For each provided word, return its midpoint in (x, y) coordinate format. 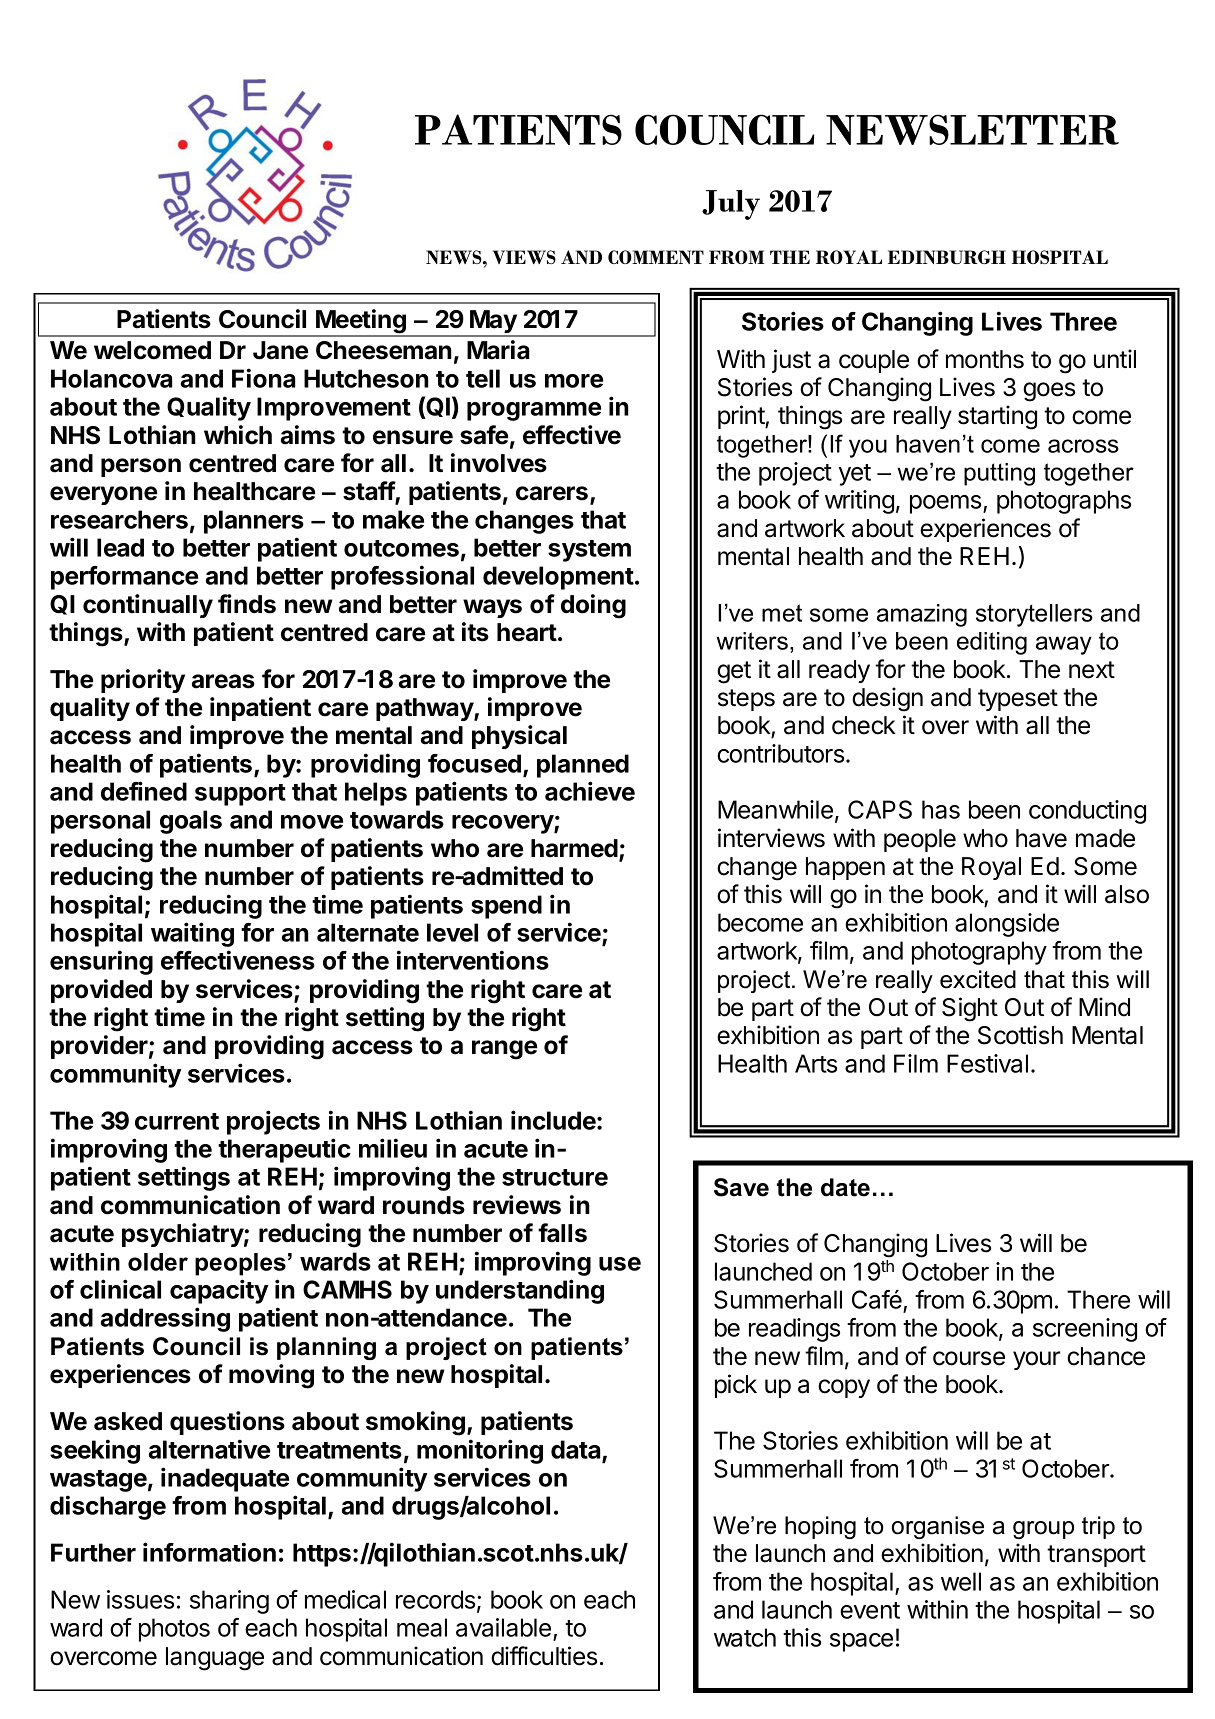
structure (555, 1177)
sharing (229, 1602)
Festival (987, 1063)
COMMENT (656, 257)
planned (583, 766)
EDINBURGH (947, 257)
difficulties (544, 1656)
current (177, 1121)
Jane (280, 350)
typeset (1018, 700)
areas (223, 681)
